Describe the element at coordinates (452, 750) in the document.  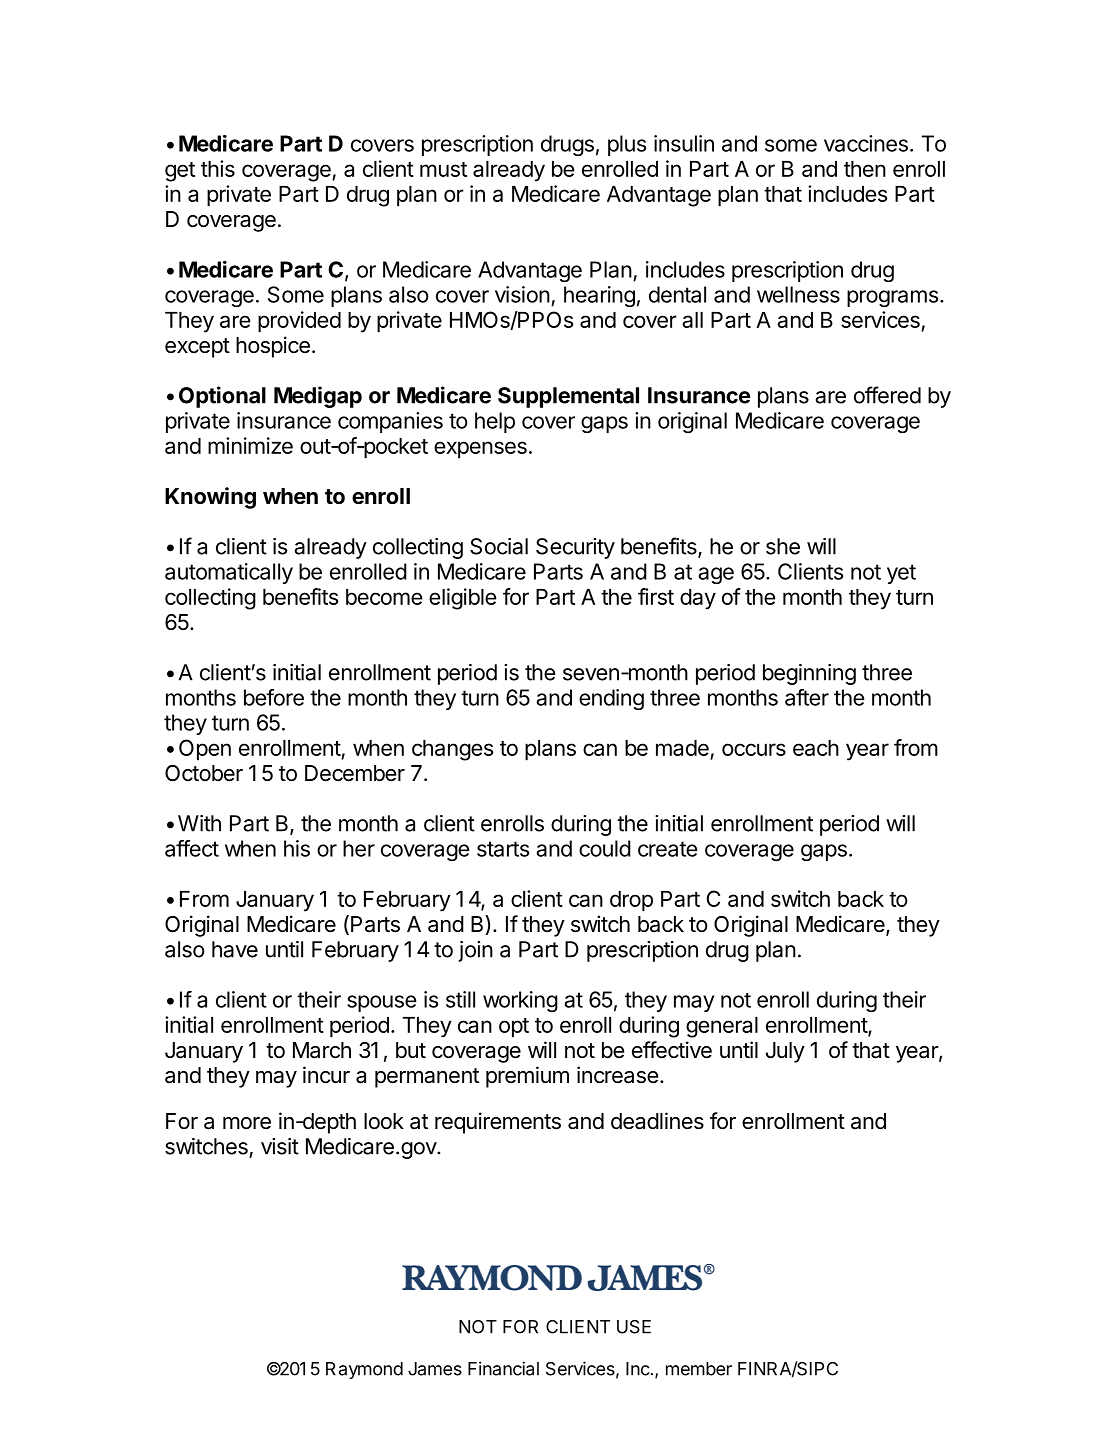
I see `changes` at that location.
